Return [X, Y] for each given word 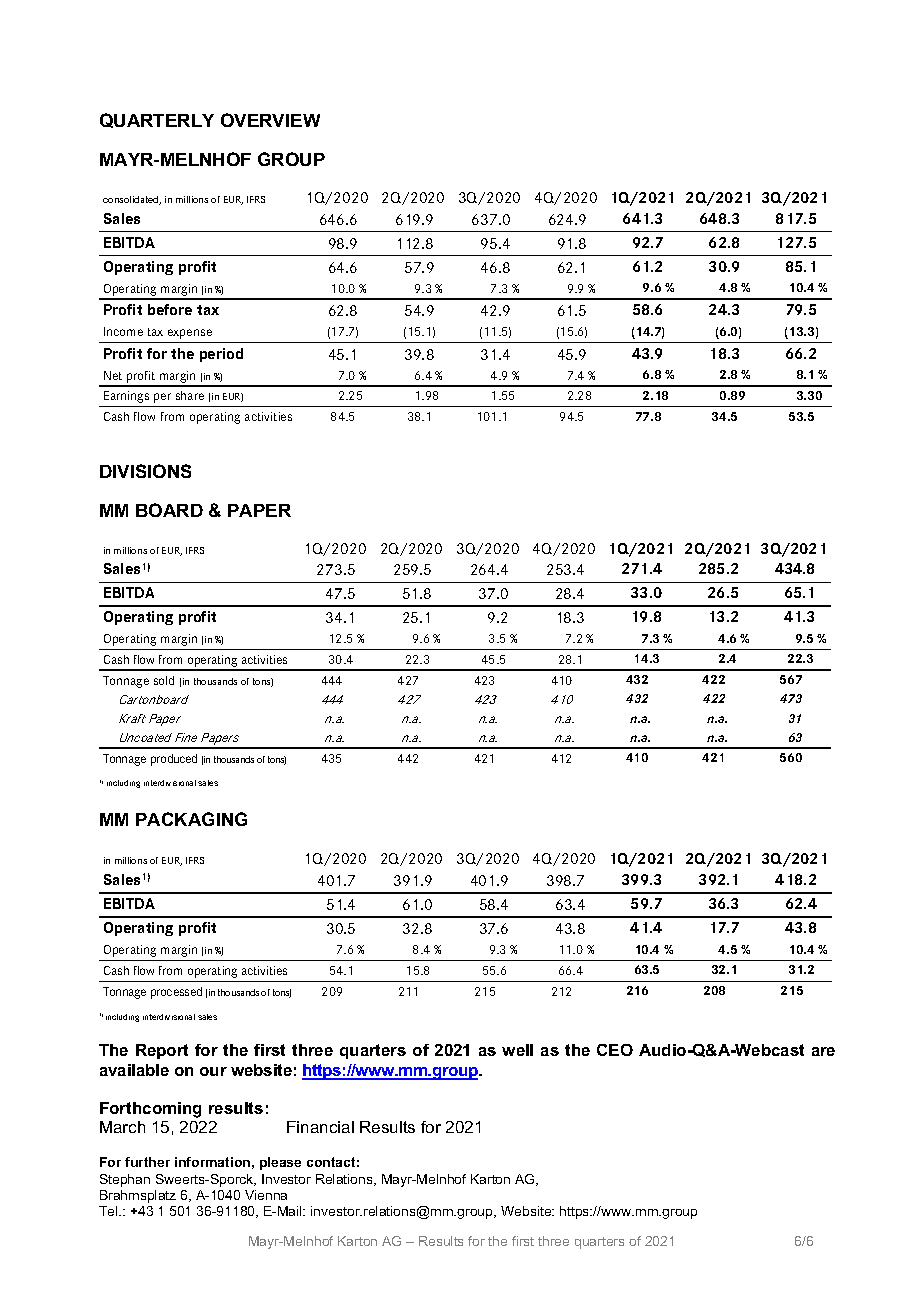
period [221, 355]
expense [190, 334]
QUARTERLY [157, 120]
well [517, 1050]
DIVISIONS [145, 471]
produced [174, 760]
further [147, 1162]
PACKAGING [191, 819]
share [190, 395]
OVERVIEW [270, 120]
